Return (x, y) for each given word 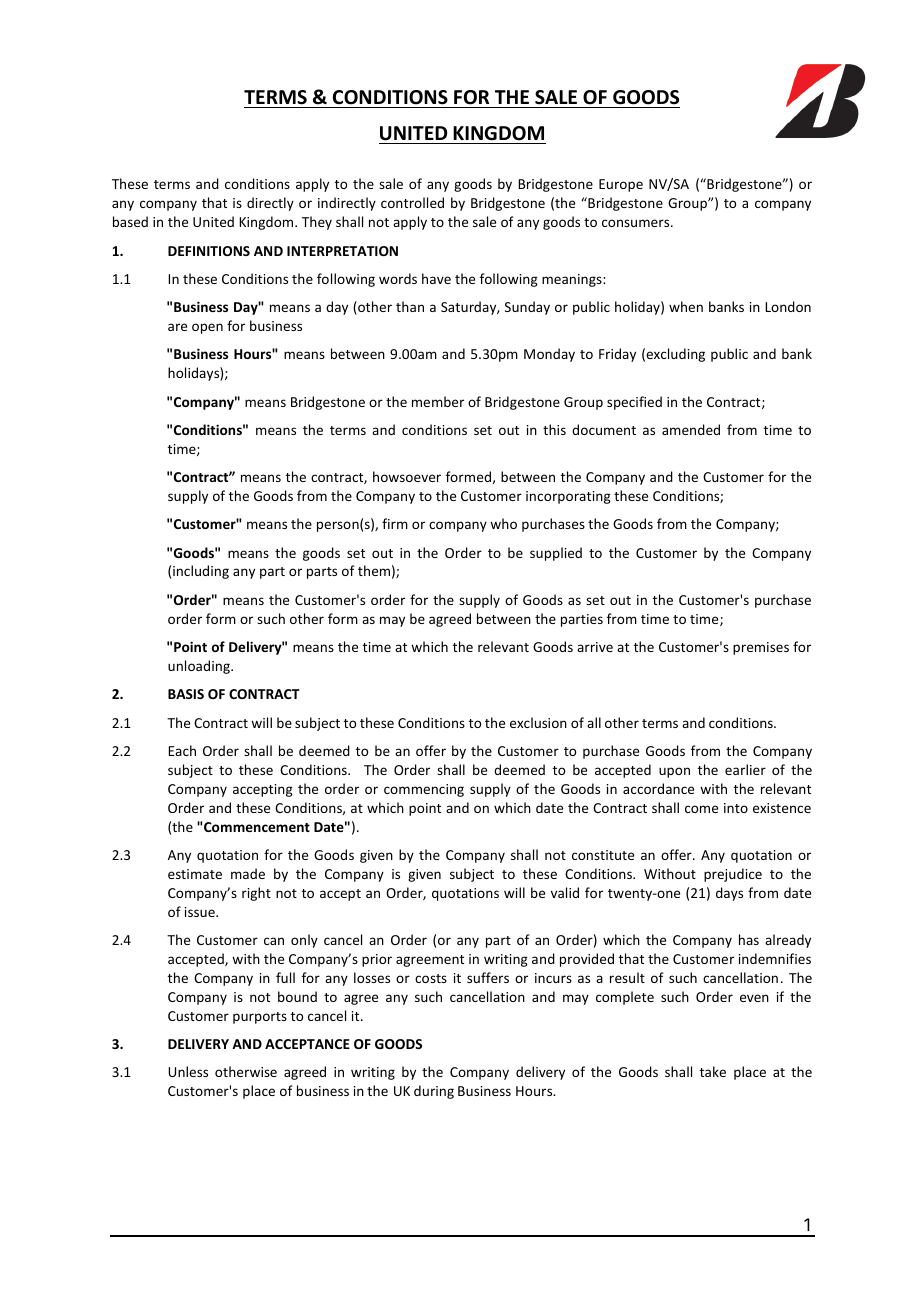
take (713, 1071)
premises (761, 648)
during (434, 1092)
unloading (200, 667)
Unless (188, 1071)
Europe (621, 185)
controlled (412, 202)
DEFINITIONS (209, 251)
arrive (595, 647)
